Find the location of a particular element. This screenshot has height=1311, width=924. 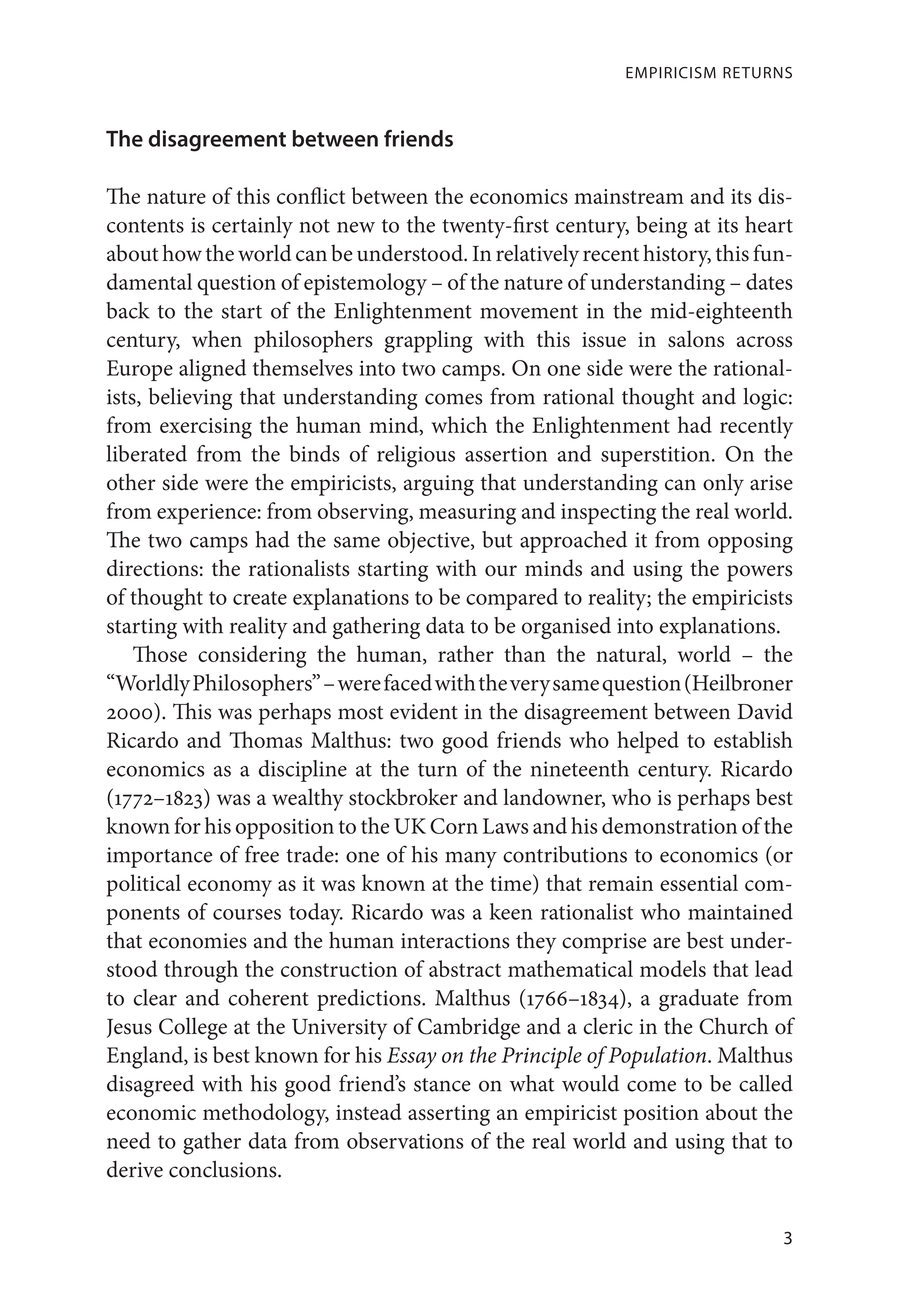

called is located at coordinates (766, 1083).
